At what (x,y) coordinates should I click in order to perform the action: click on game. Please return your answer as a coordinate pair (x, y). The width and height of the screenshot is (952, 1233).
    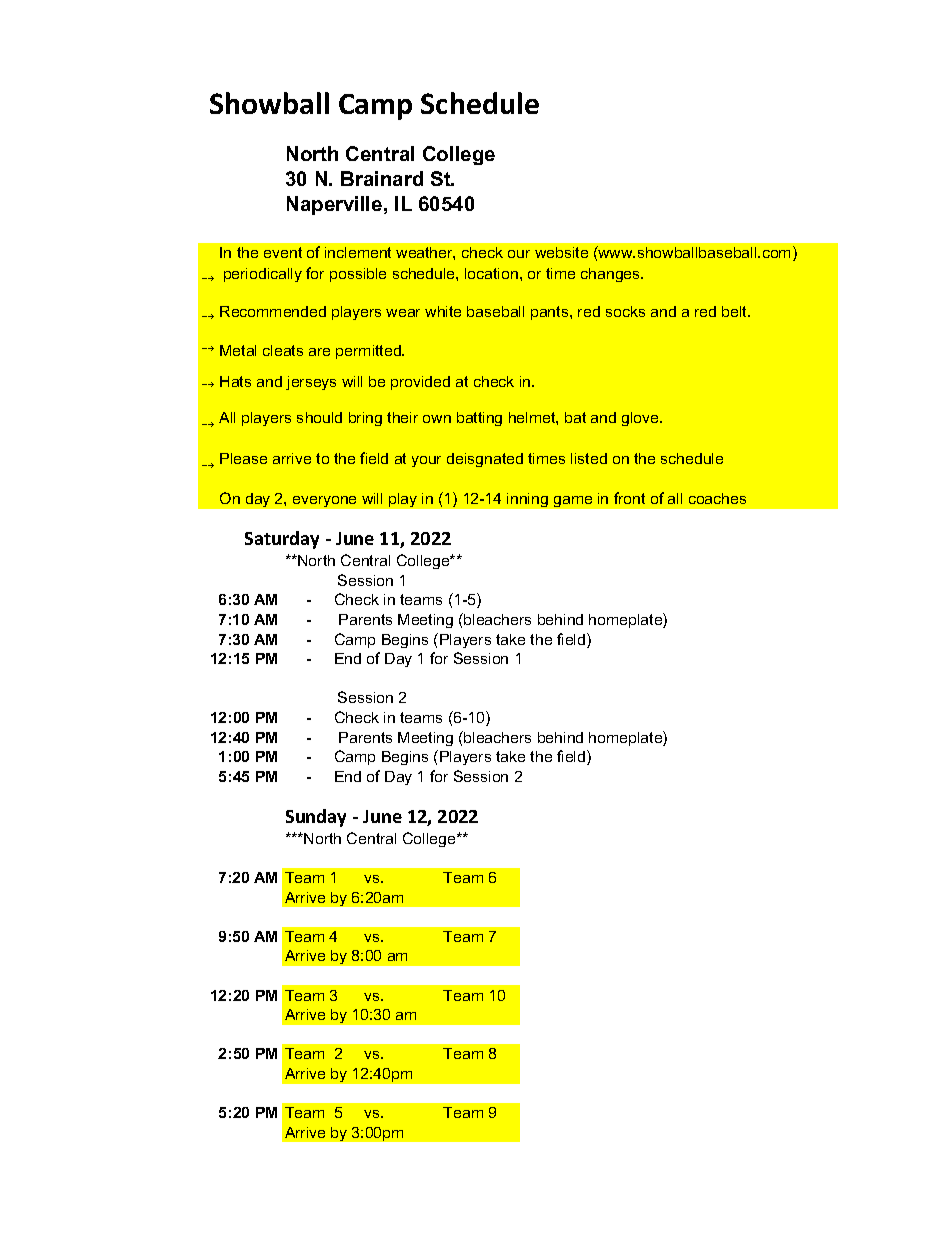
    Looking at the image, I should click on (573, 501).
